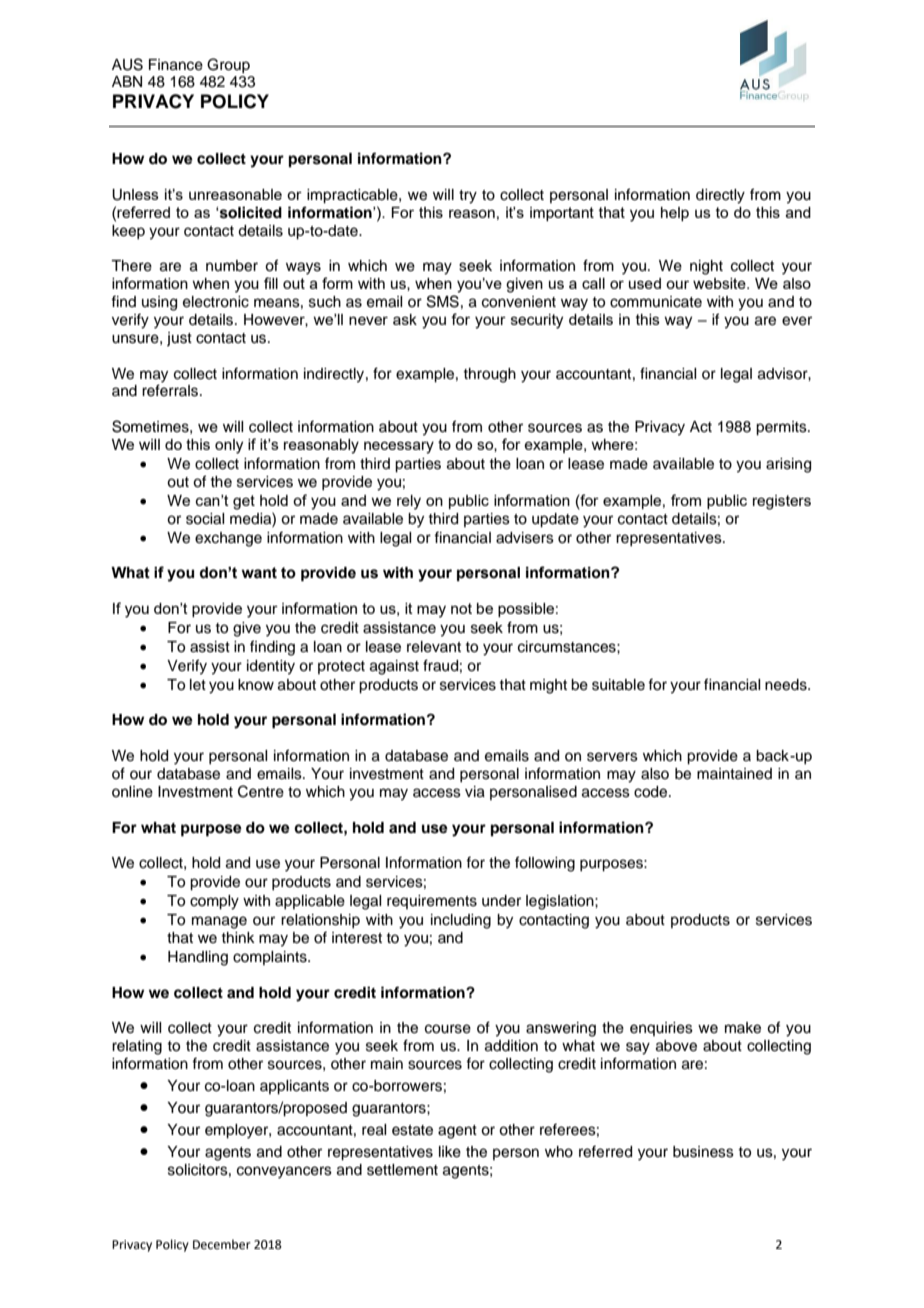 The width and height of the page is (924, 1308). Describe the element at coordinates (787, 685) in the page. I see `needs` at that location.
